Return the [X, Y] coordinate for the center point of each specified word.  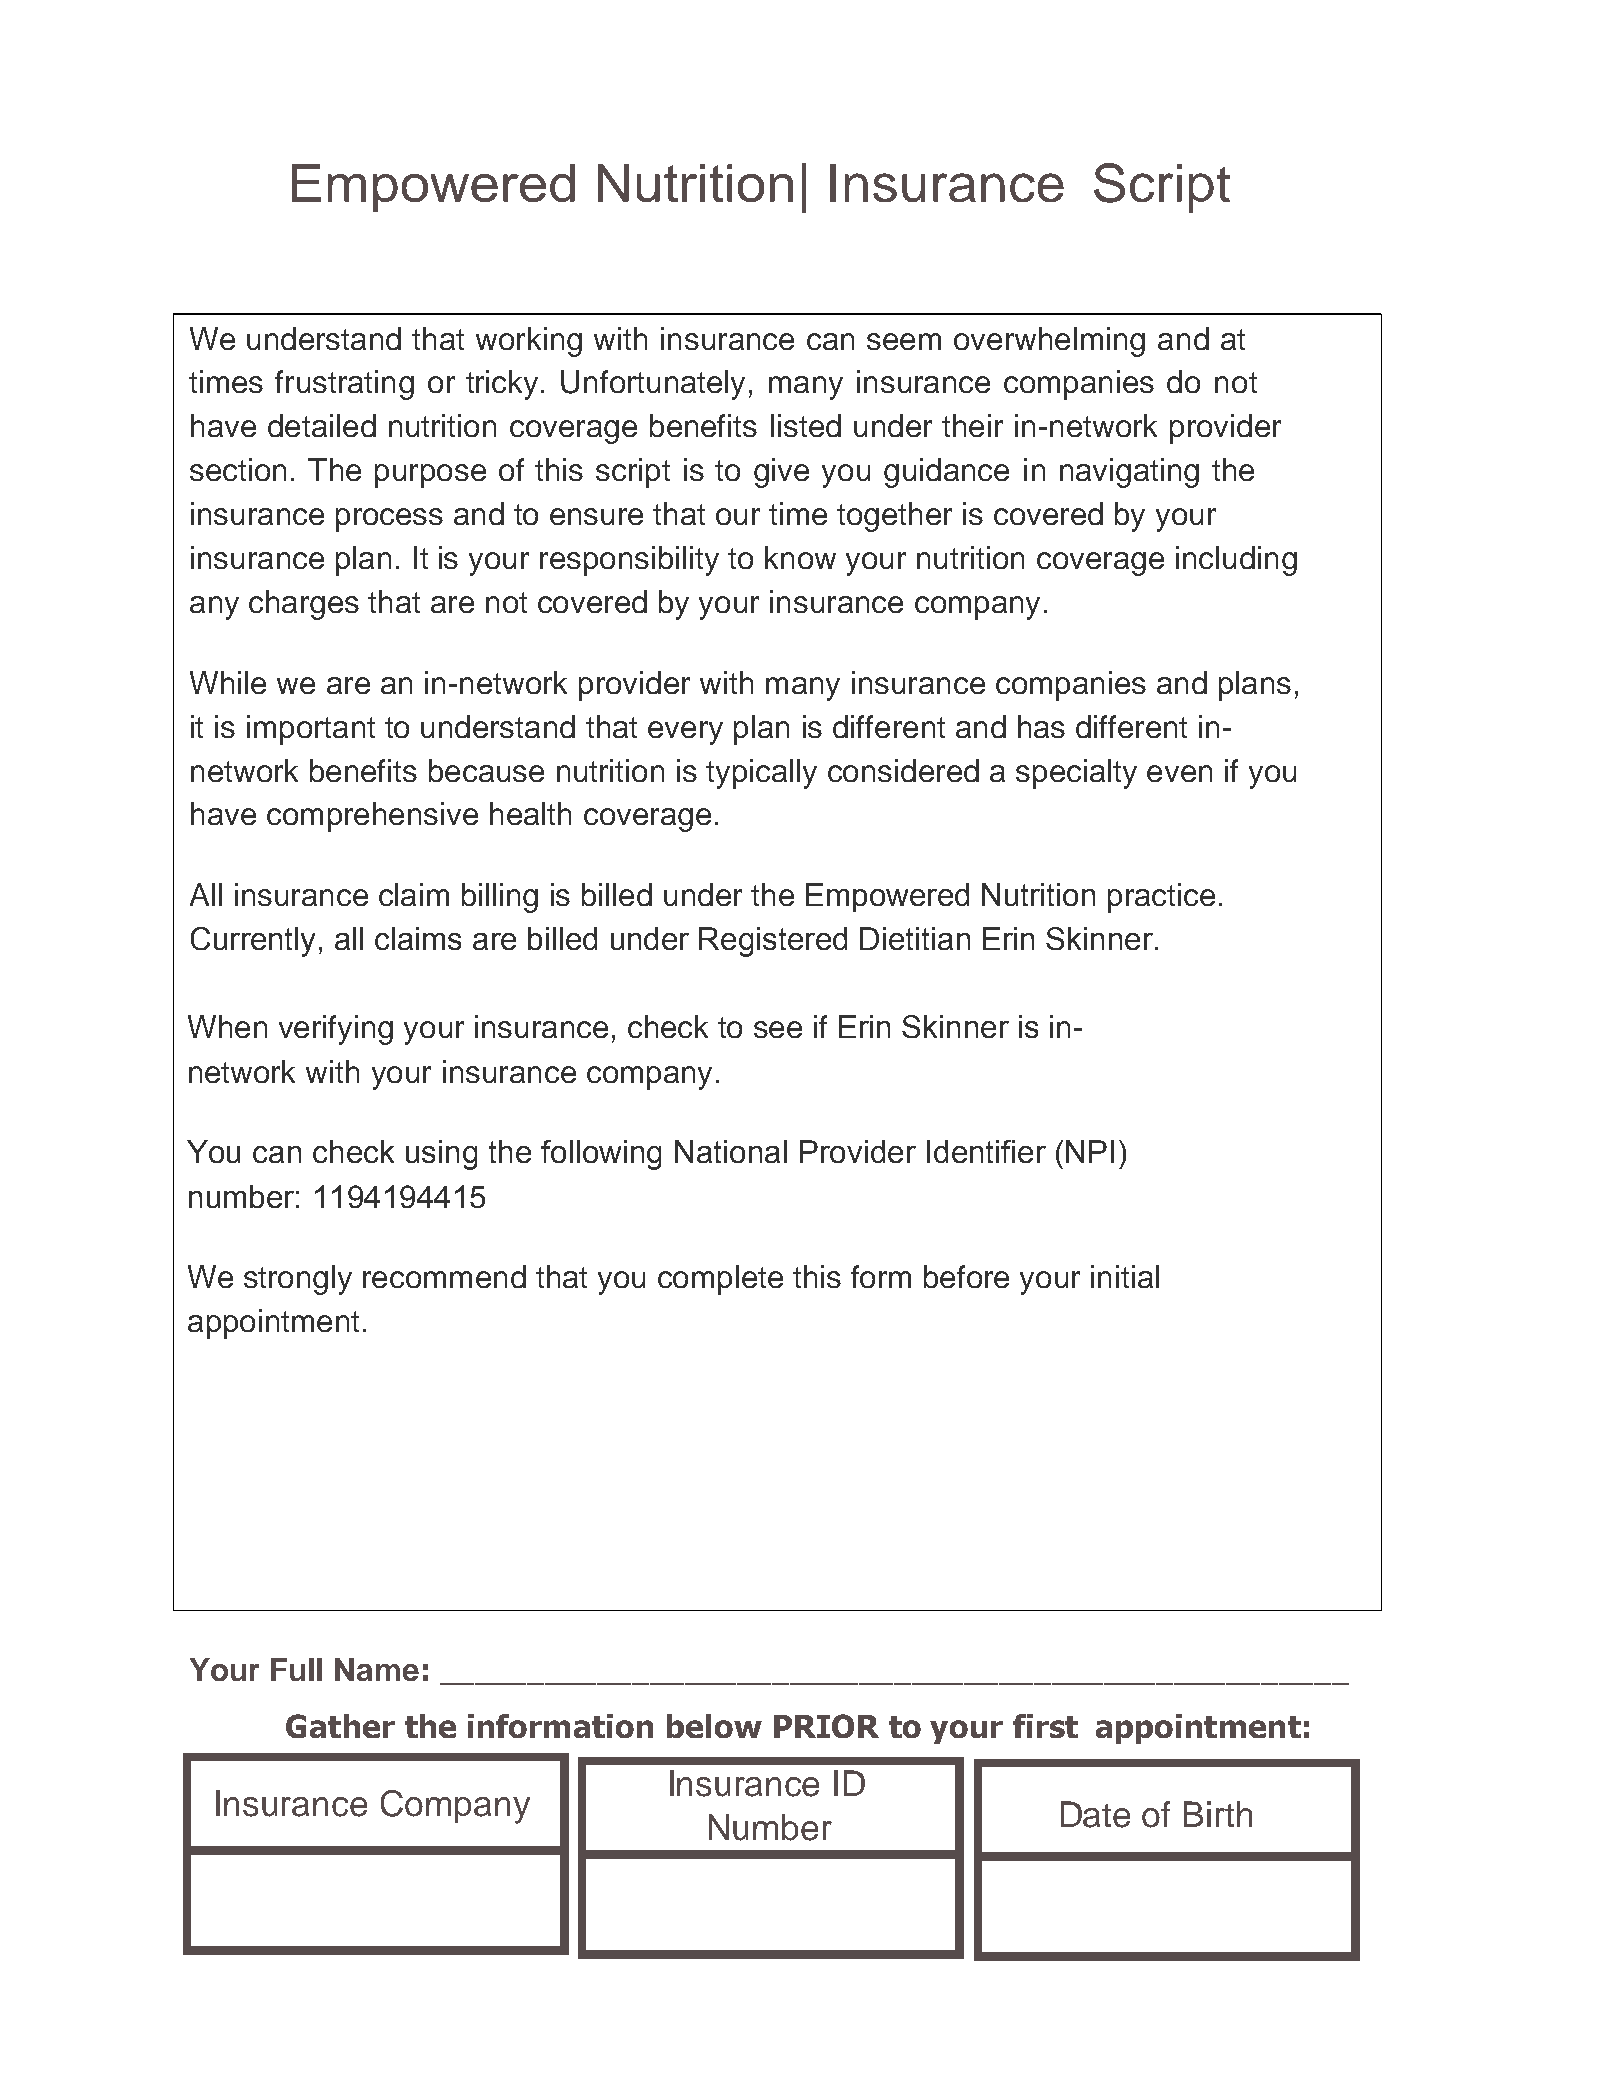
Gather [340, 1726]
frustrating [344, 385]
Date [1095, 1814]
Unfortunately [653, 385]
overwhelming [1049, 342]
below [714, 1726]
